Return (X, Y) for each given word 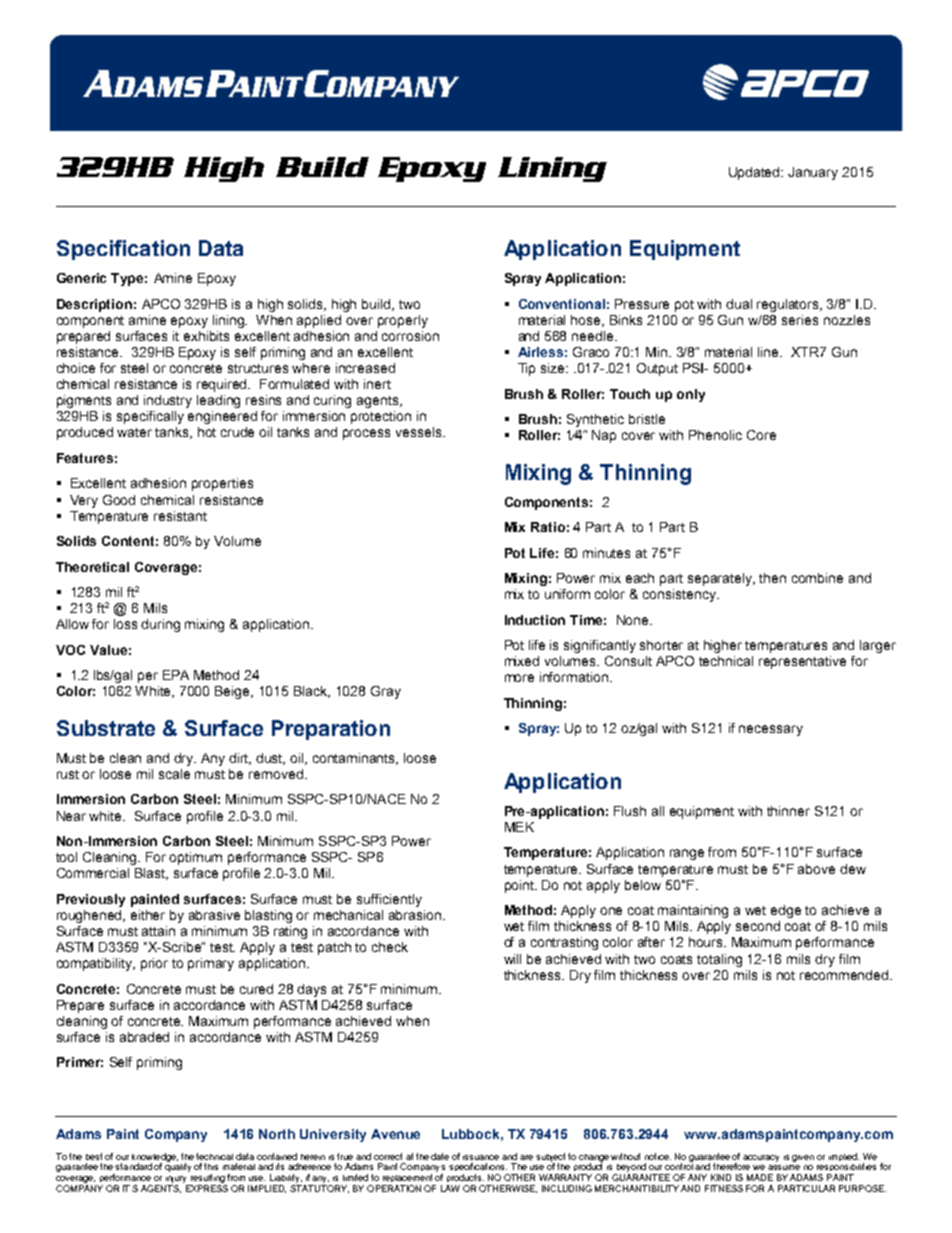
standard (133, 1166)
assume (784, 1167)
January (813, 173)
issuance (481, 1157)
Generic (81, 278)
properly (403, 321)
